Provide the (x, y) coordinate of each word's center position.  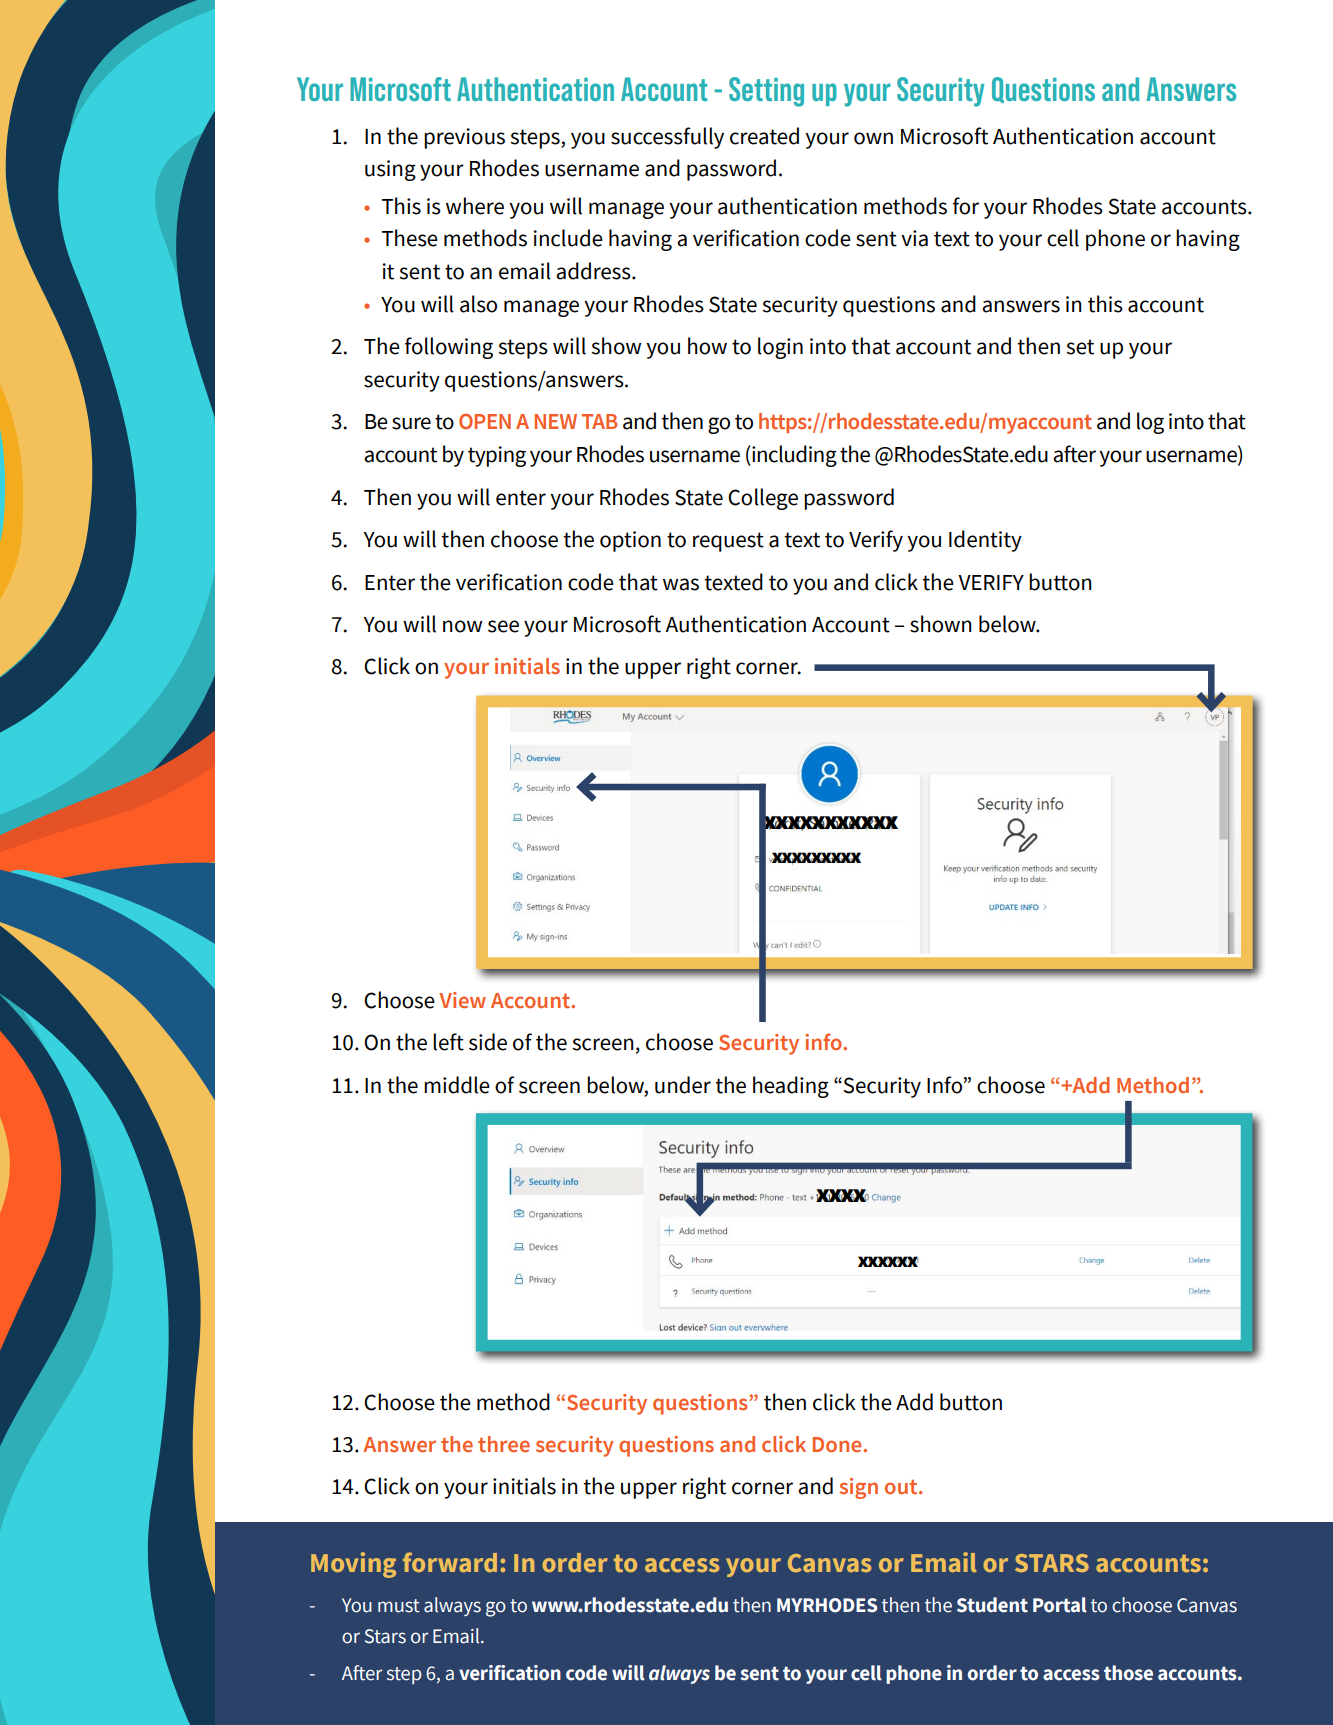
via (914, 238)
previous (464, 138)
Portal (1060, 1605)
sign (858, 1488)
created (764, 136)
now (462, 626)
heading (791, 1087)
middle (457, 1085)
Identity (985, 541)
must (399, 1606)
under (683, 1085)
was (681, 584)
